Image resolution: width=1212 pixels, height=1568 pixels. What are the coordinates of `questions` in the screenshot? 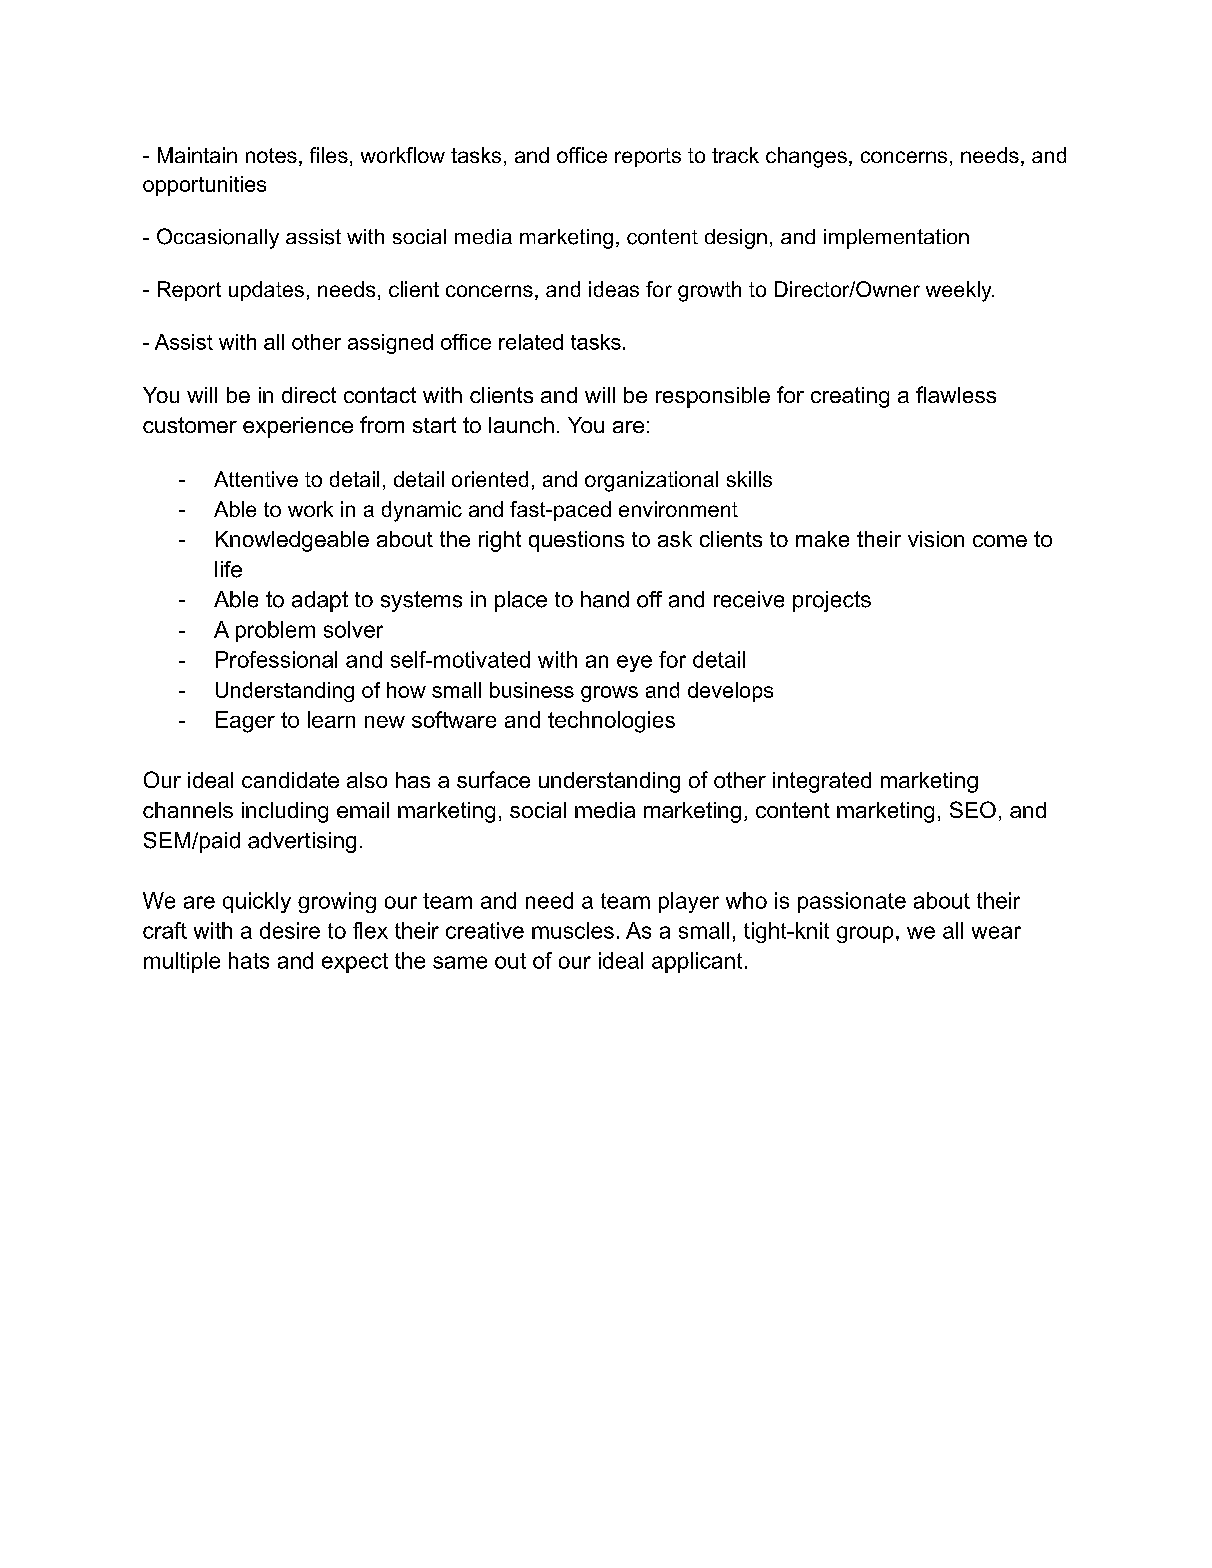 It's located at (576, 541).
